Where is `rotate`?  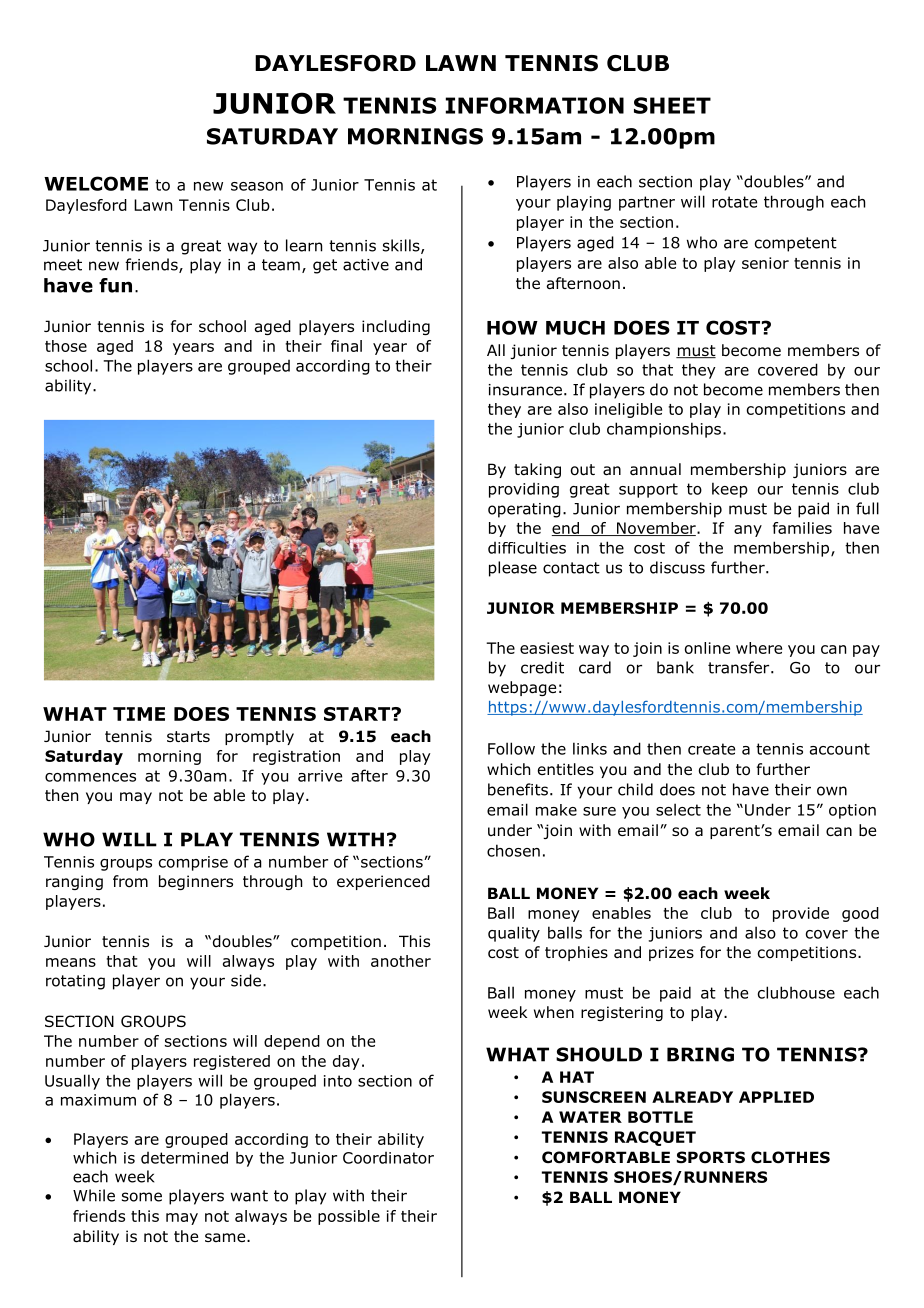 rotate is located at coordinates (734, 202).
